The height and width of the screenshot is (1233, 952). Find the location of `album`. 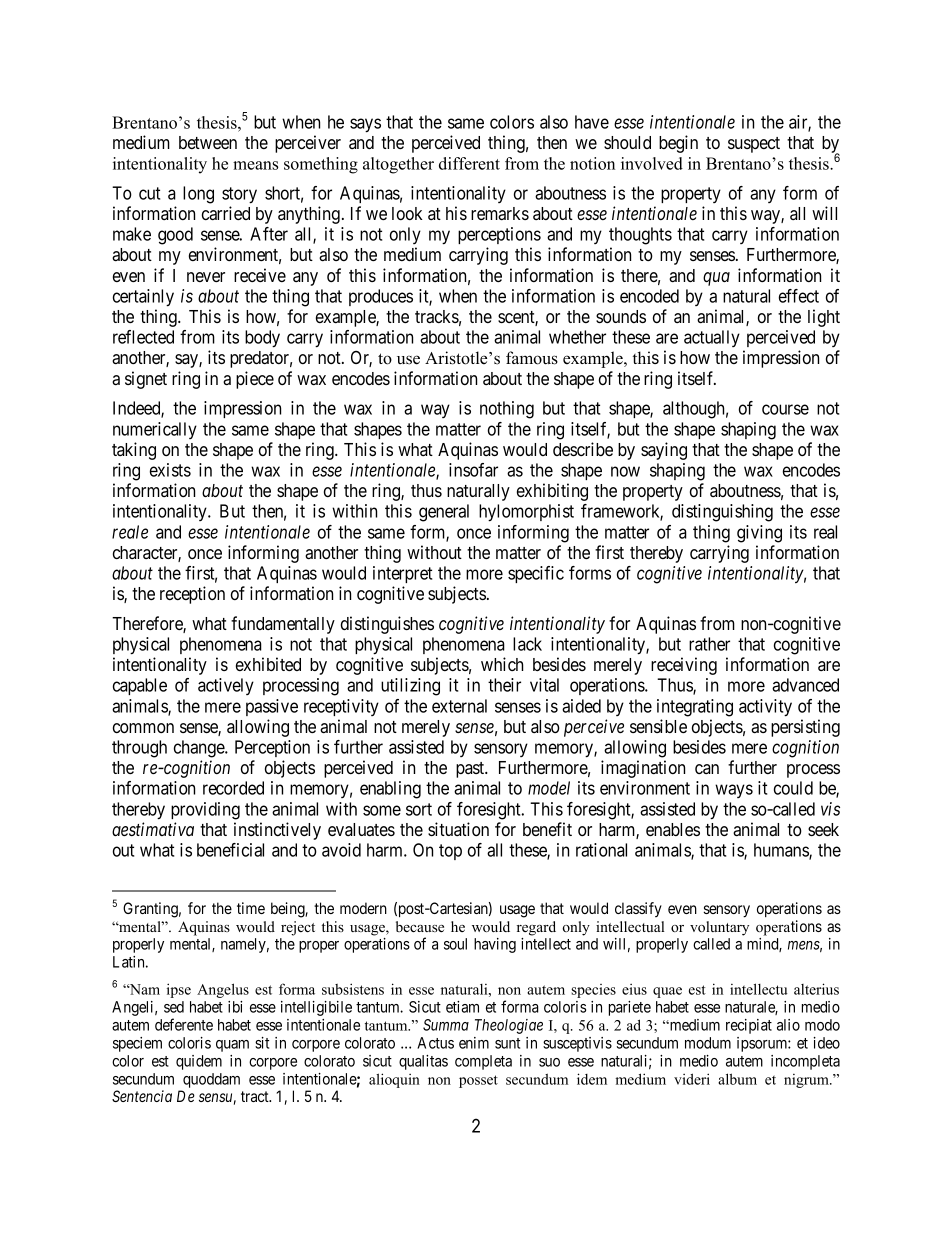

album is located at coordinates (737, 1079).
